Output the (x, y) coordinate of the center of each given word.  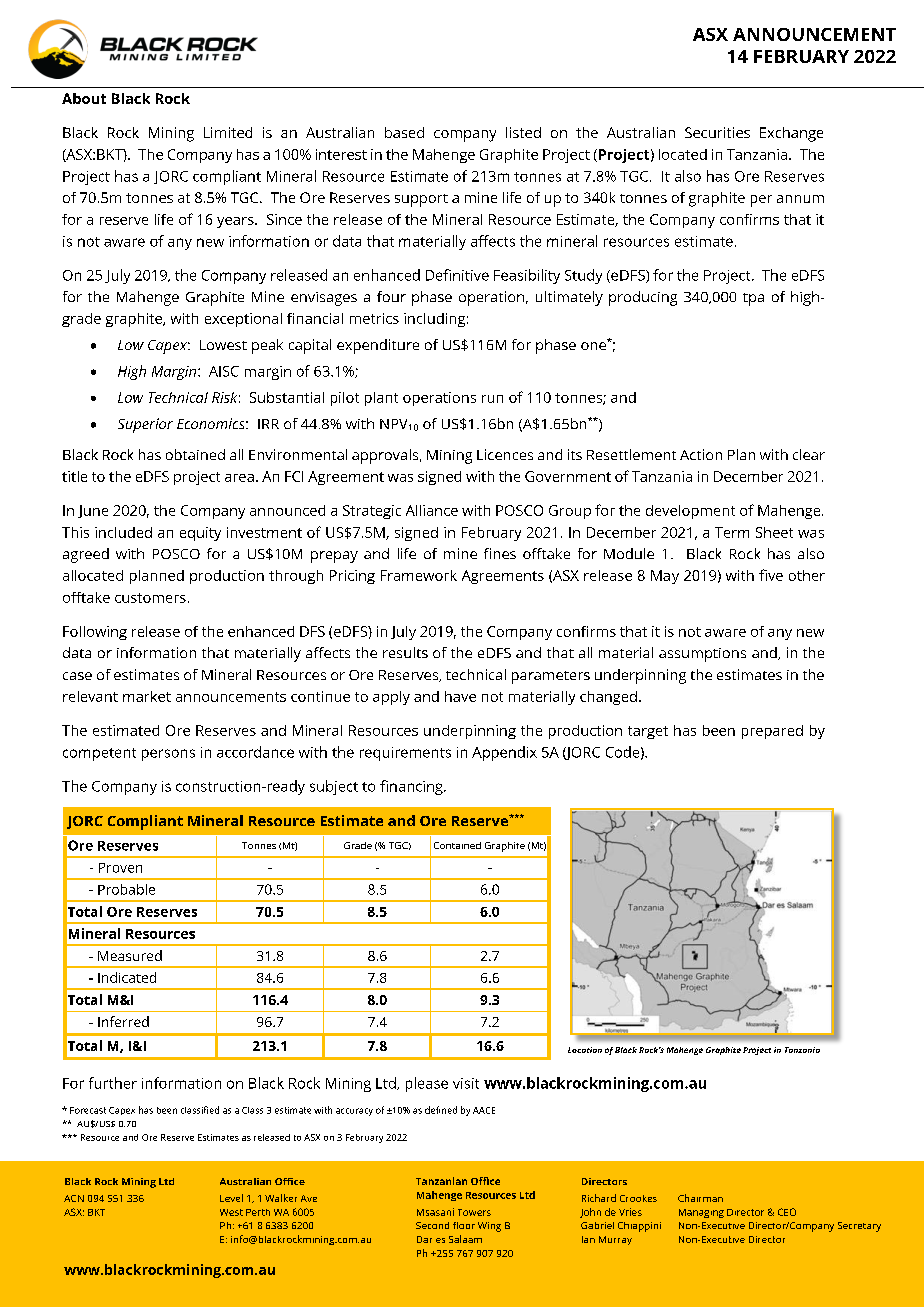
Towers (474, 1212)
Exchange (791, 134)
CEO (787, 1212)
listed (523, 132)
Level (231, 1198)
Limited (228, 132)
